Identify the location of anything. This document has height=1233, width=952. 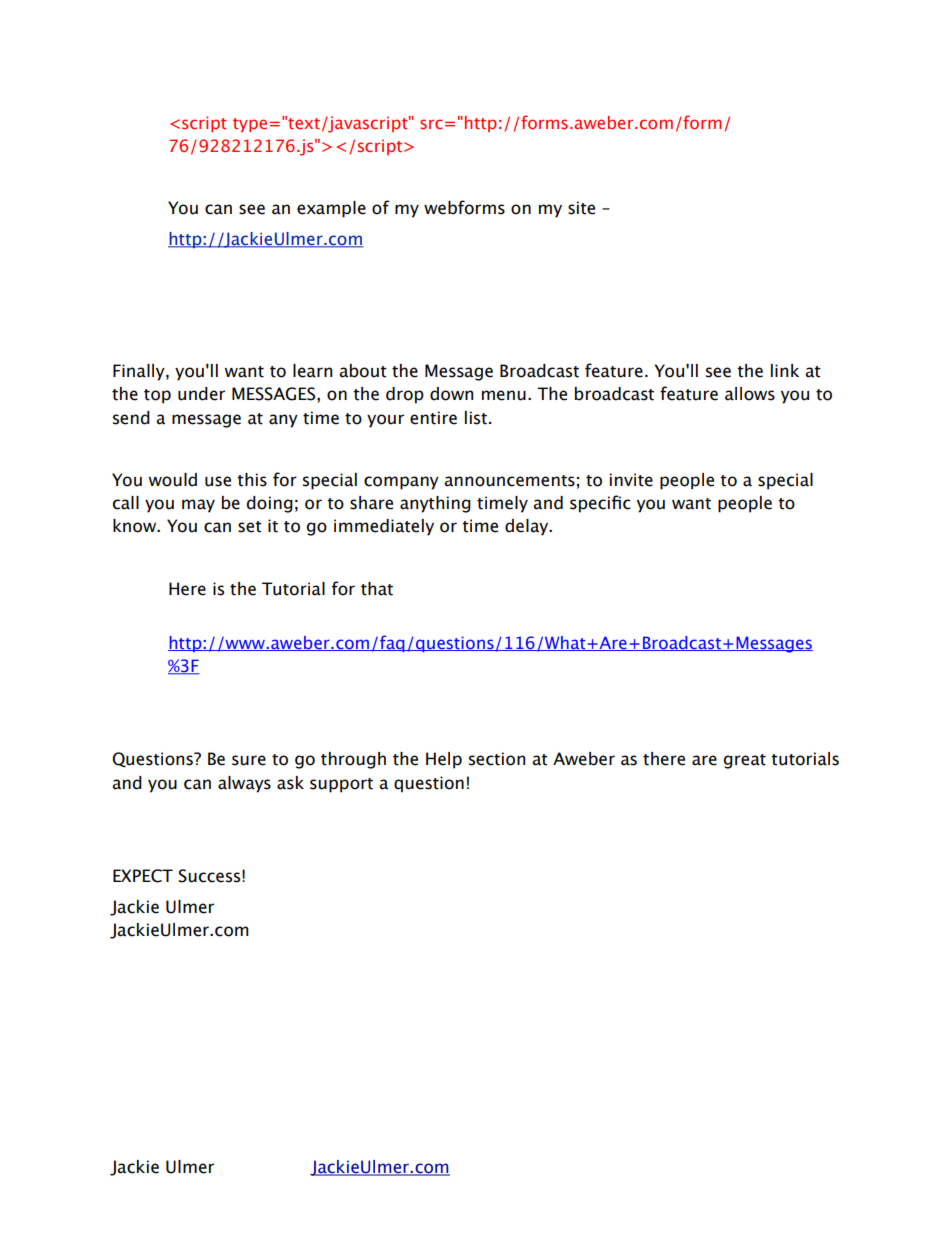
(435, 504).
